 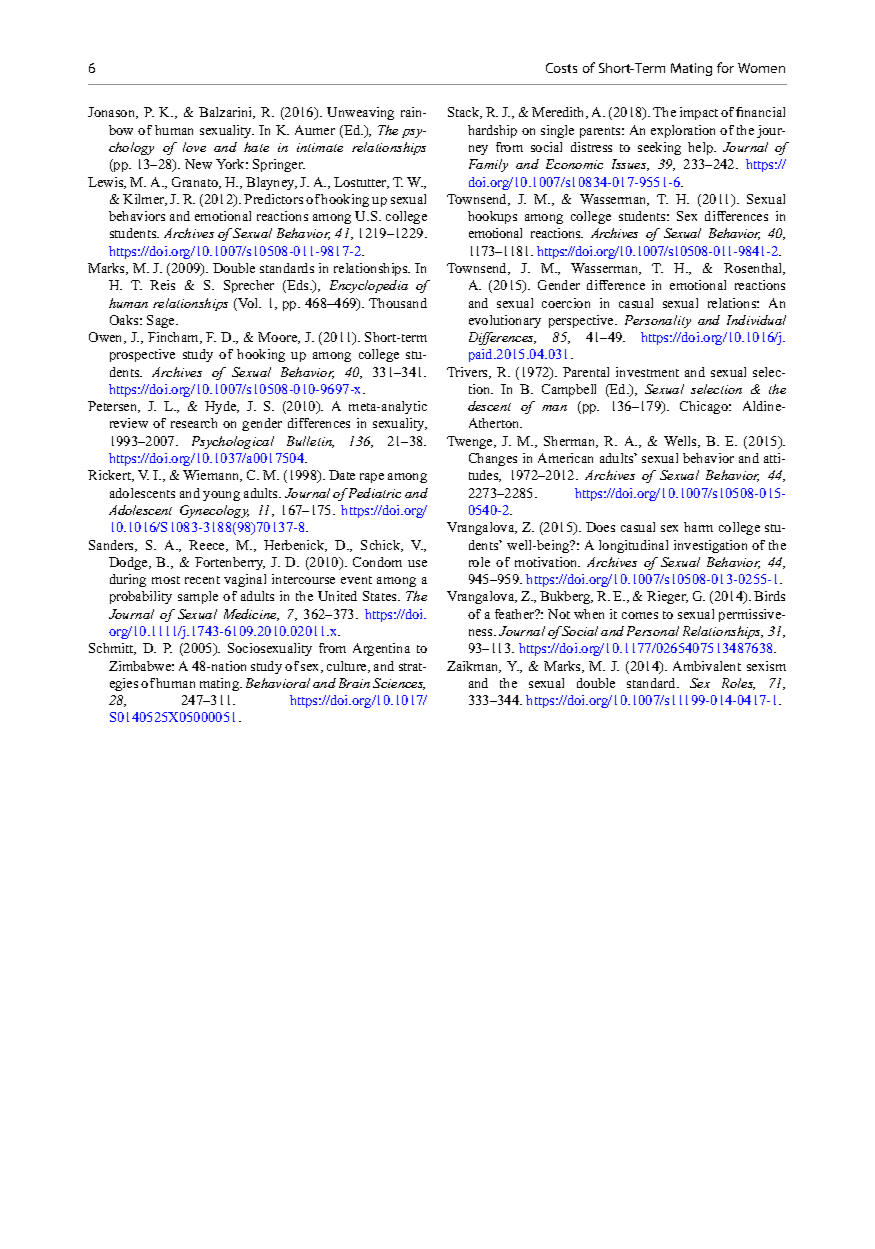 I want to click on harm, so click(x=698, y=527).
